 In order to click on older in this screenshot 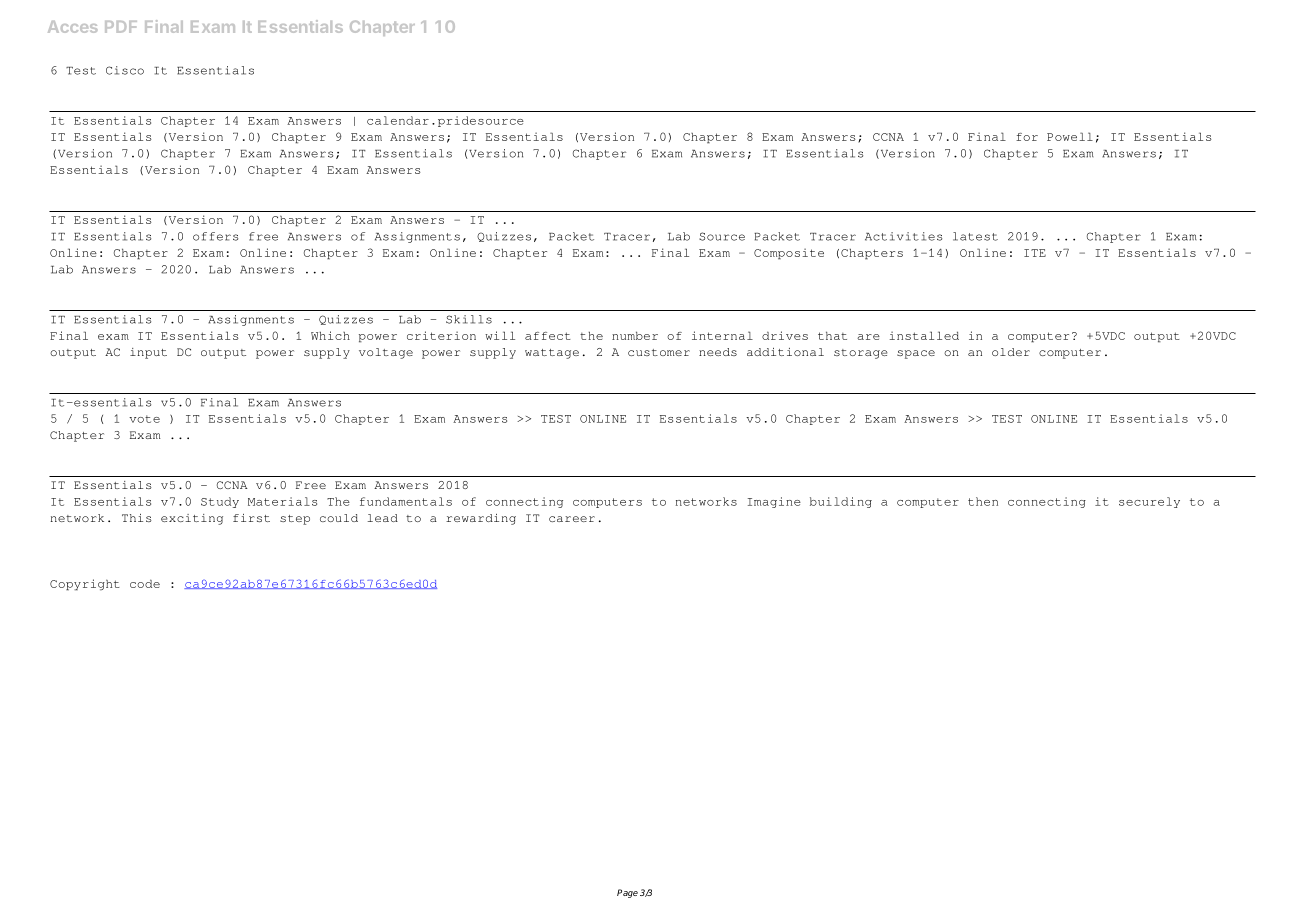, I will do `click(1011, 352)`.
